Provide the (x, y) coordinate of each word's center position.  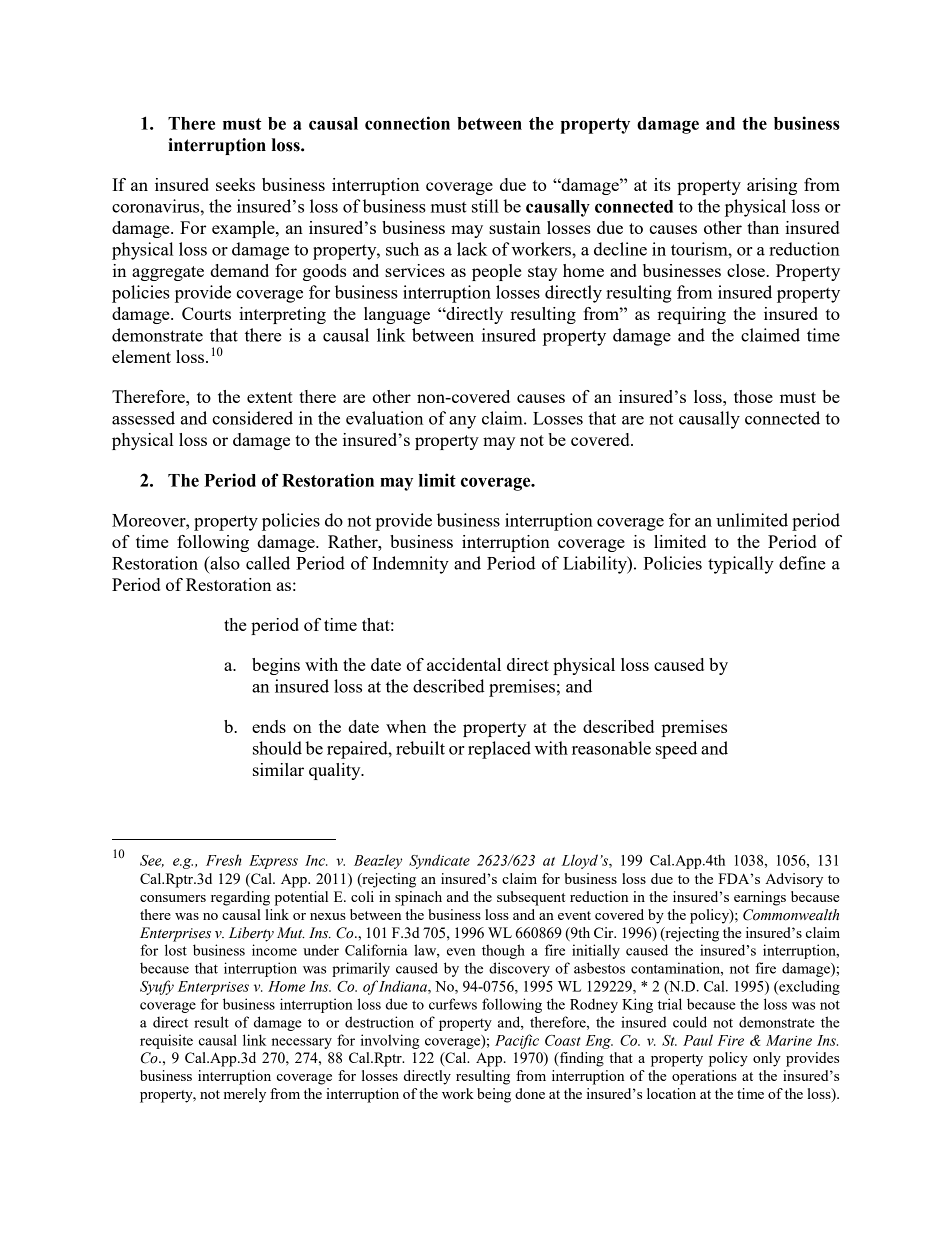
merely (245, 1095)
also (224, 563)
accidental (464, 664)
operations (704, 1077)
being (494, 1095)
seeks (235, 184)
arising (772, 186)
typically (741, 565)
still (485, 206)
